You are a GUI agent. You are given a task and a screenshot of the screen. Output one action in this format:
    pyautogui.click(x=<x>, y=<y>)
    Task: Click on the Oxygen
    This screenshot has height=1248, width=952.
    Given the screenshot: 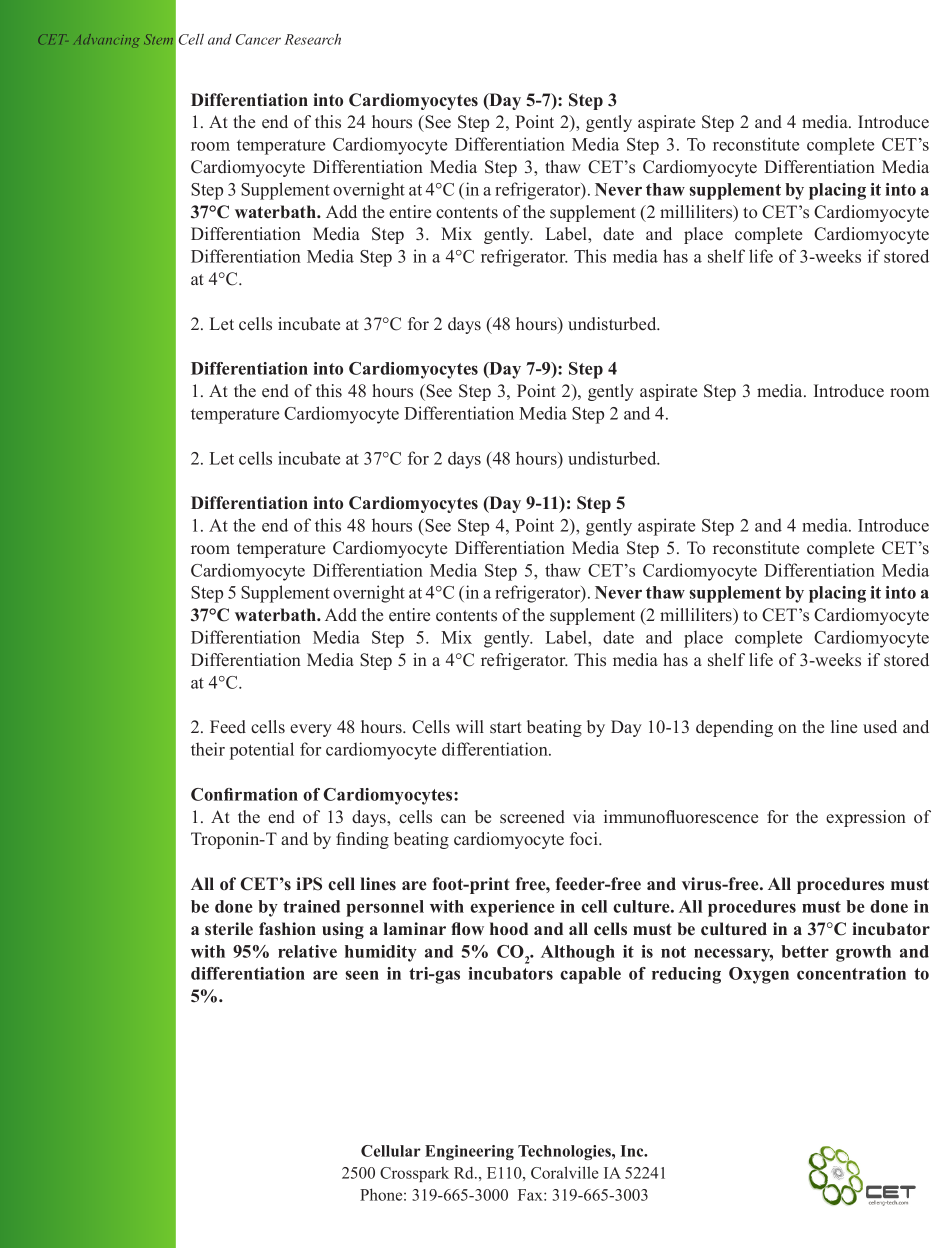 What is the action you would take?
    pyautogui.click(x=759, y=975)
